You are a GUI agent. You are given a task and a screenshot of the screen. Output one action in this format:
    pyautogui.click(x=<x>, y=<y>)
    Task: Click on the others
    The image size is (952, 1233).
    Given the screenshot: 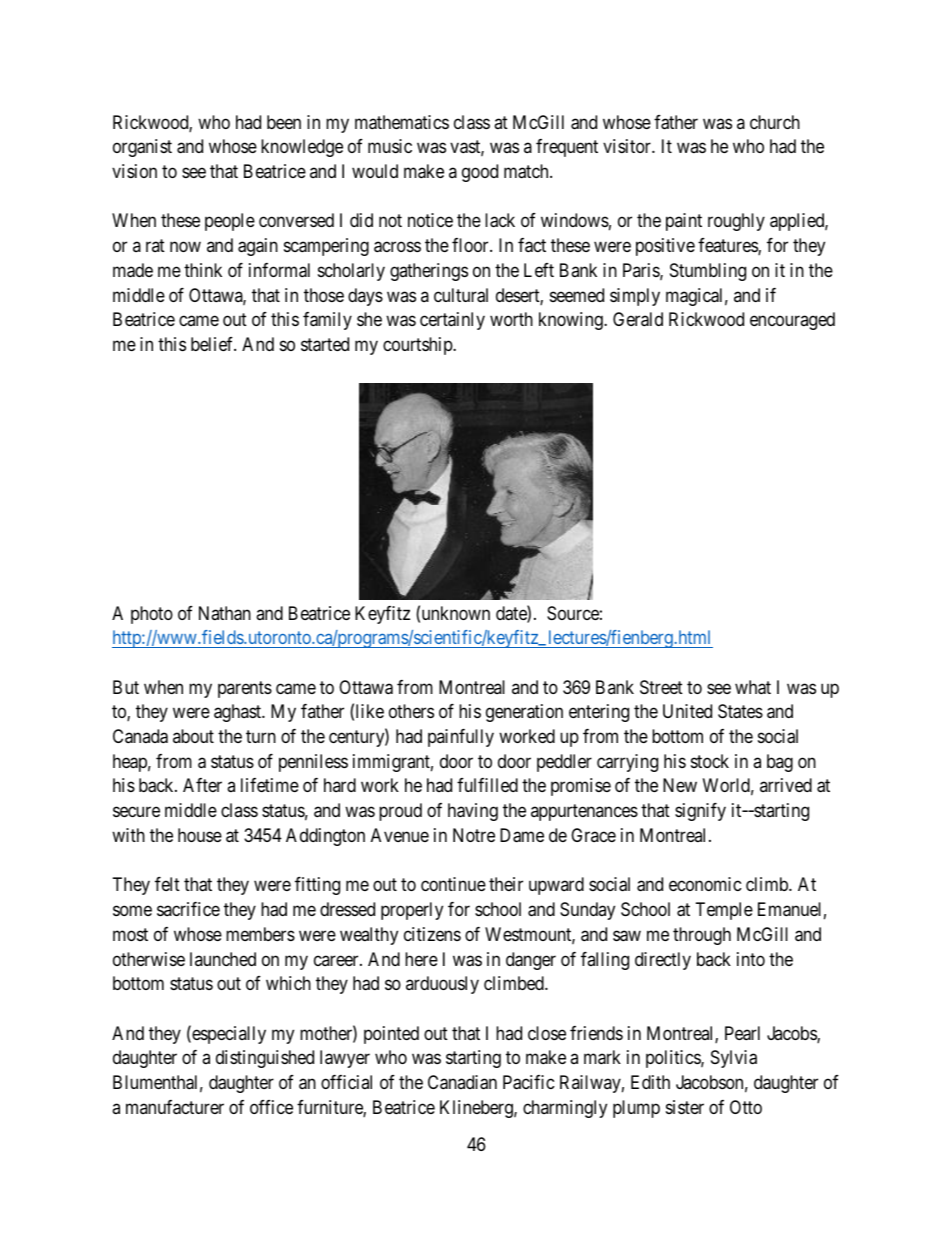 What is the action you would take?
    pyautogui.click(x=411, y=711)
